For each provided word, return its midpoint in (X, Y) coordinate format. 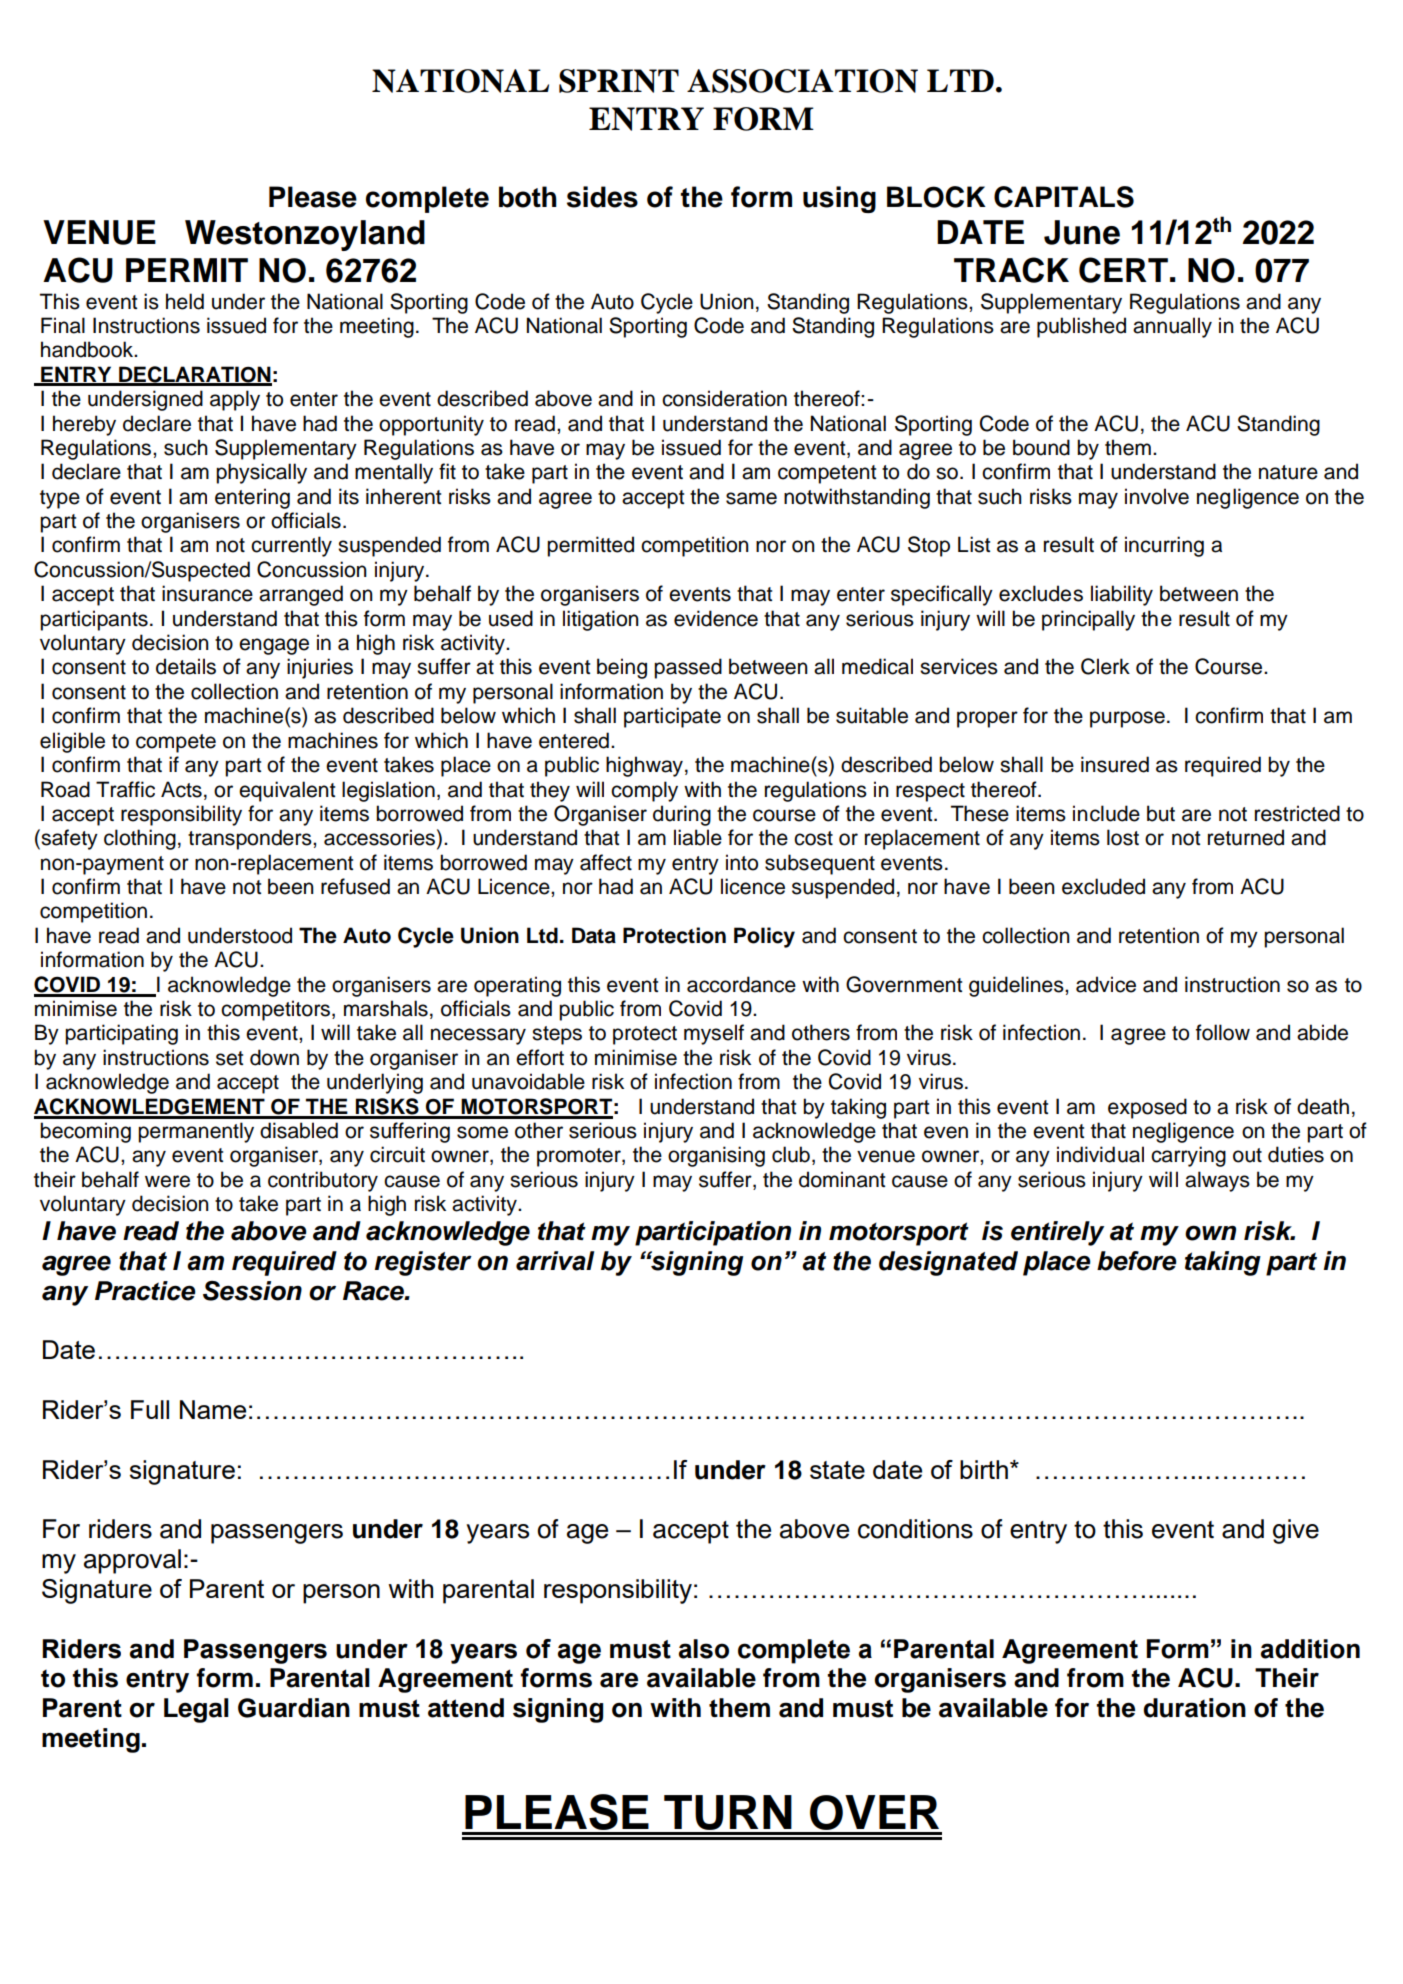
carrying (1188, 1156)
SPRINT (619, 81)
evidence (716, 618)
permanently (196, 1132)
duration (1194, 1708)
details (186, 666)
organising (716, 1156)
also (704, 1649)
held (185, 301)
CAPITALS (1064, 197)
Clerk (1105, 666)
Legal (196, 1710)
